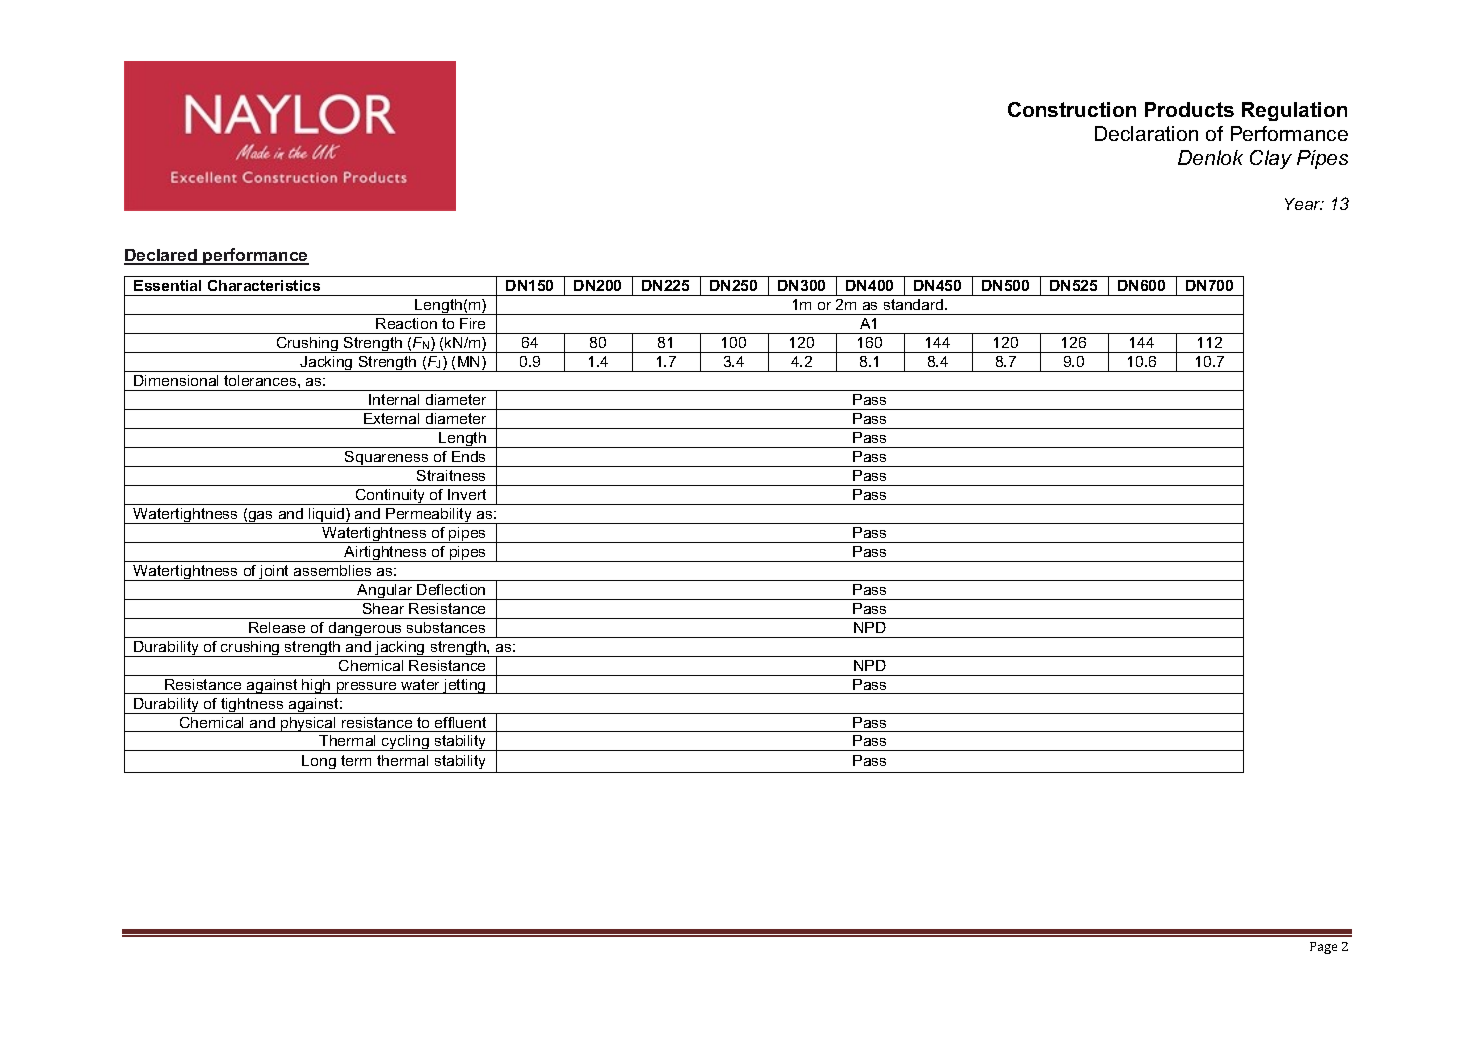 The height and width of the image is (1041, 1473). I want to click on Construction, so click(1072, 109).
